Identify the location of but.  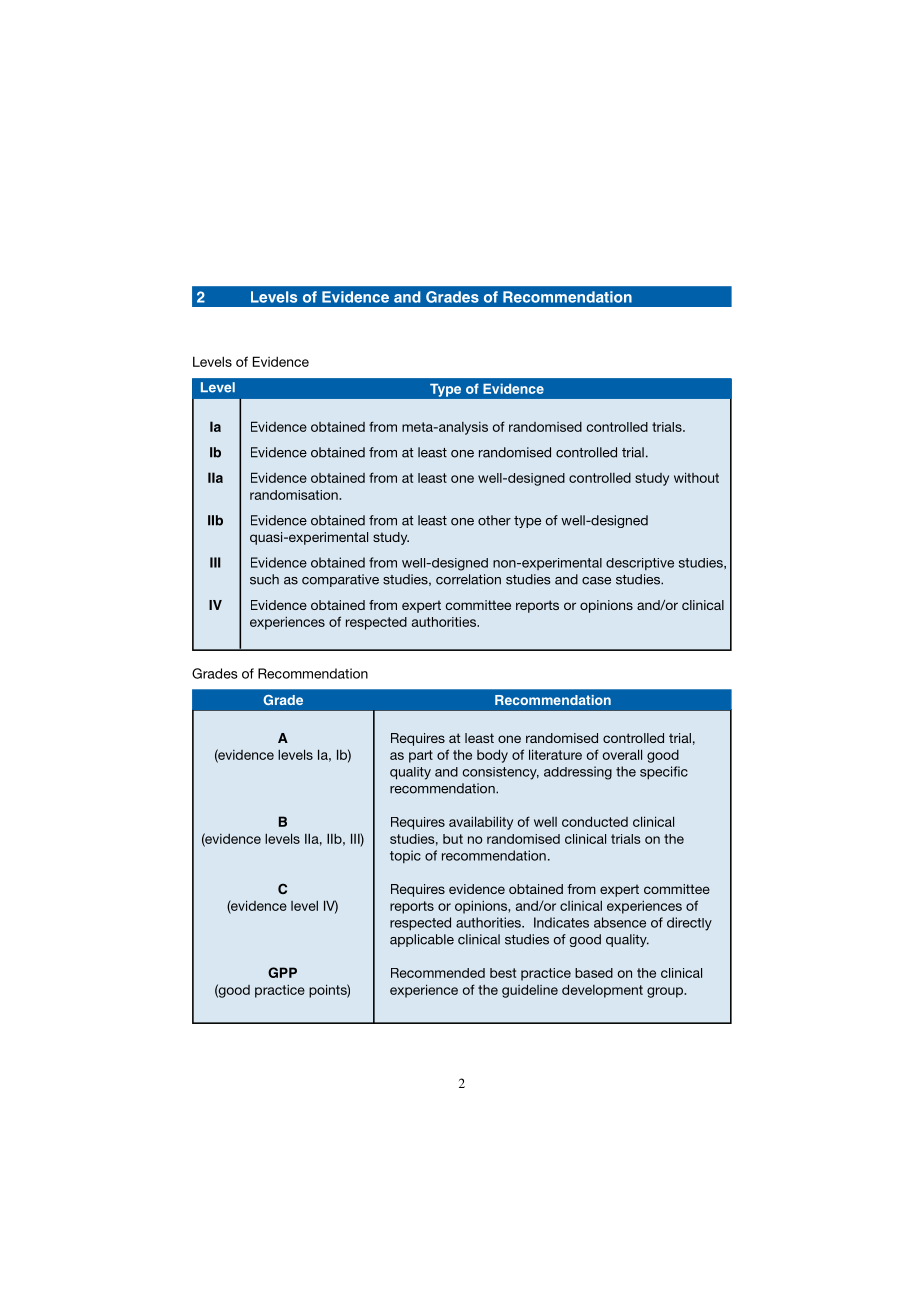
(453, 839).
